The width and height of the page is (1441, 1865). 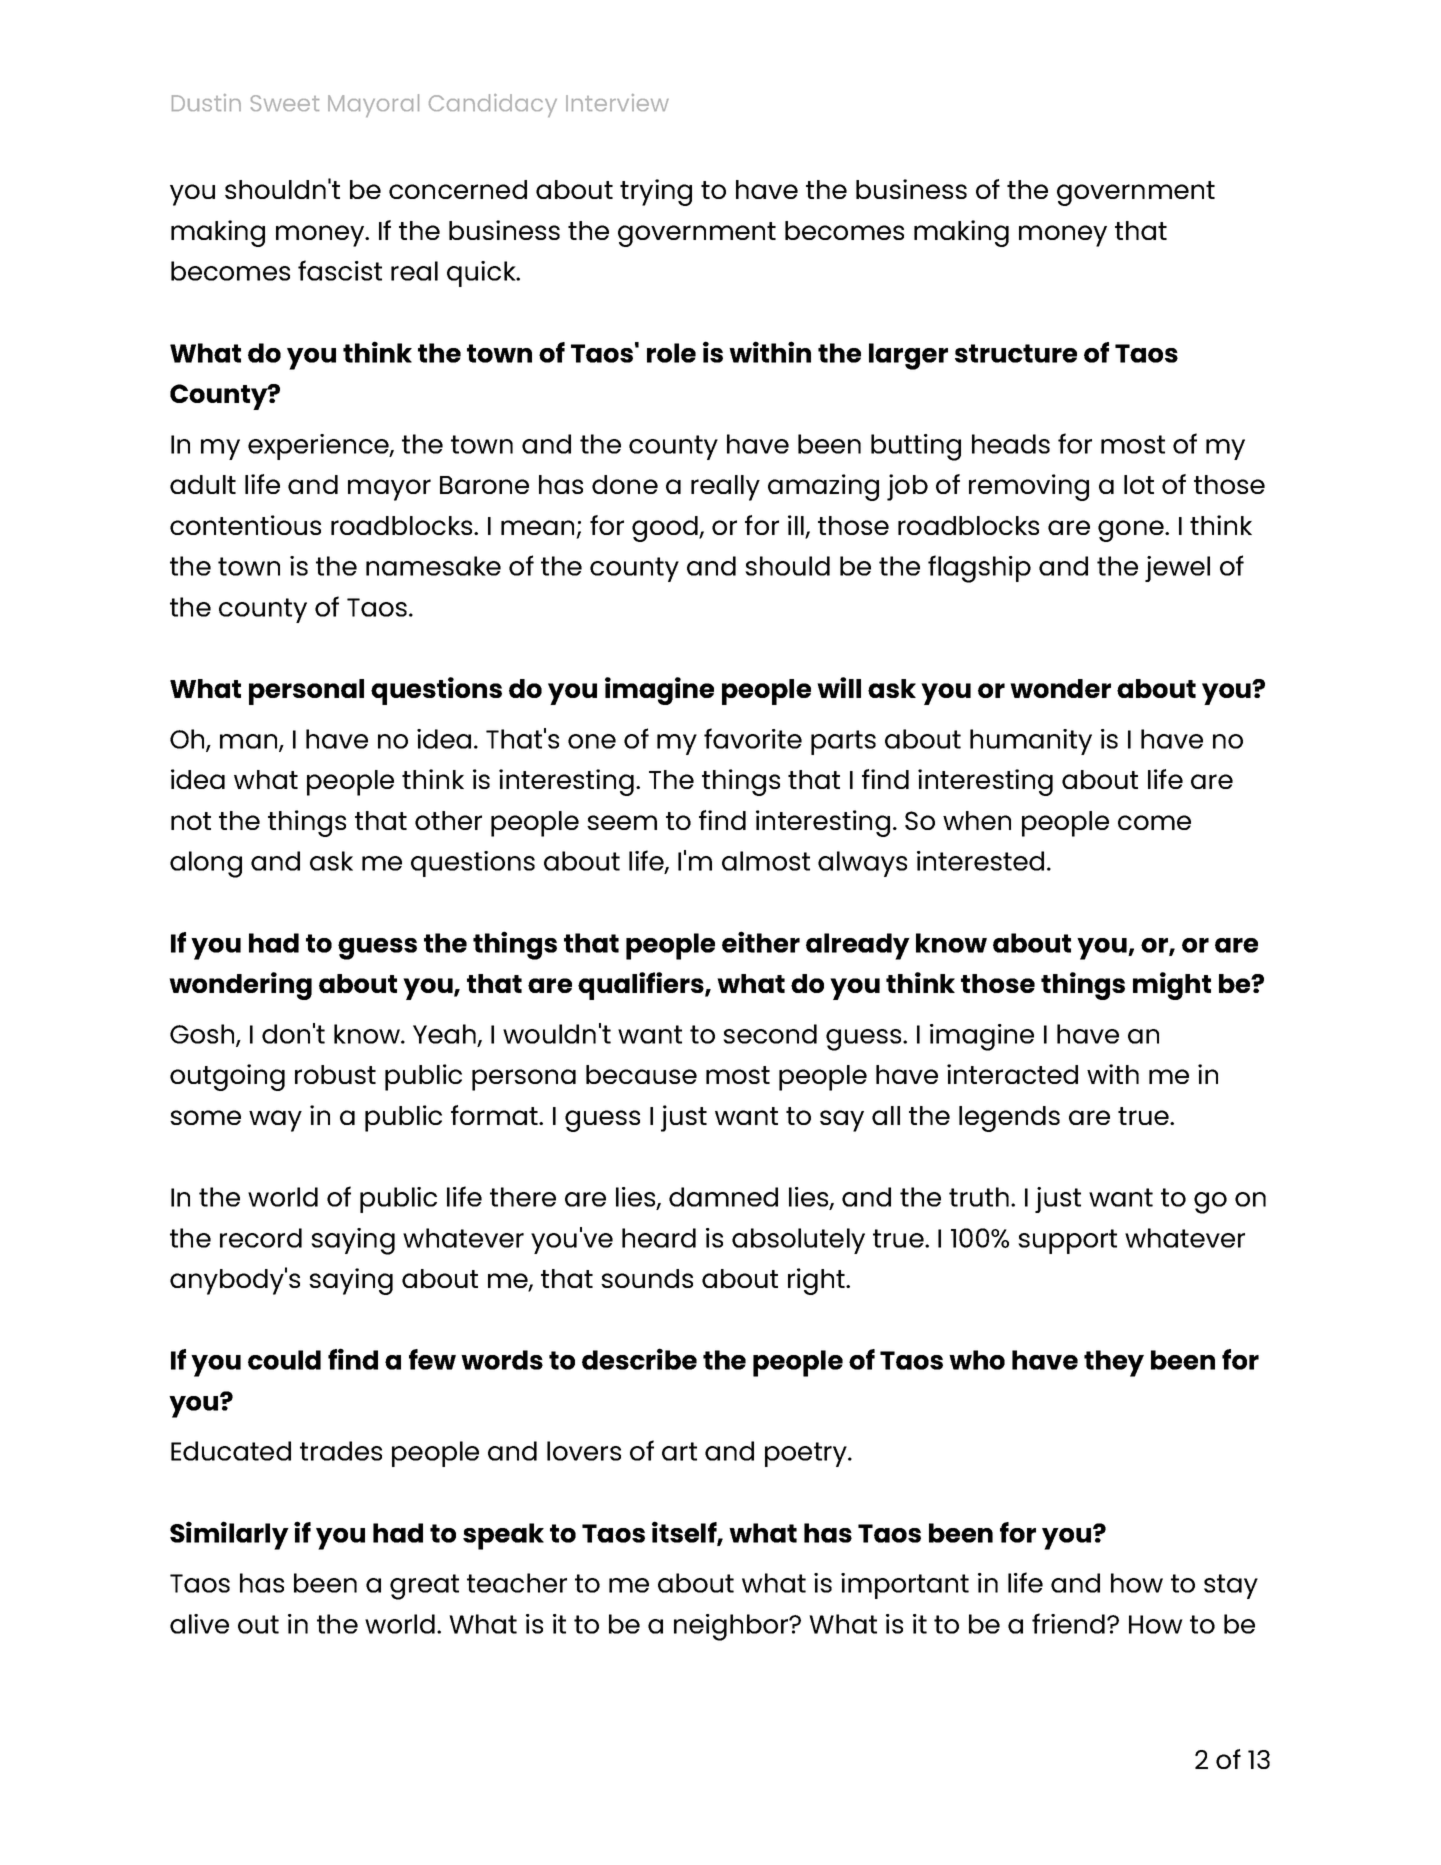 I want to click on namesake, so click(x=433, y=566).
